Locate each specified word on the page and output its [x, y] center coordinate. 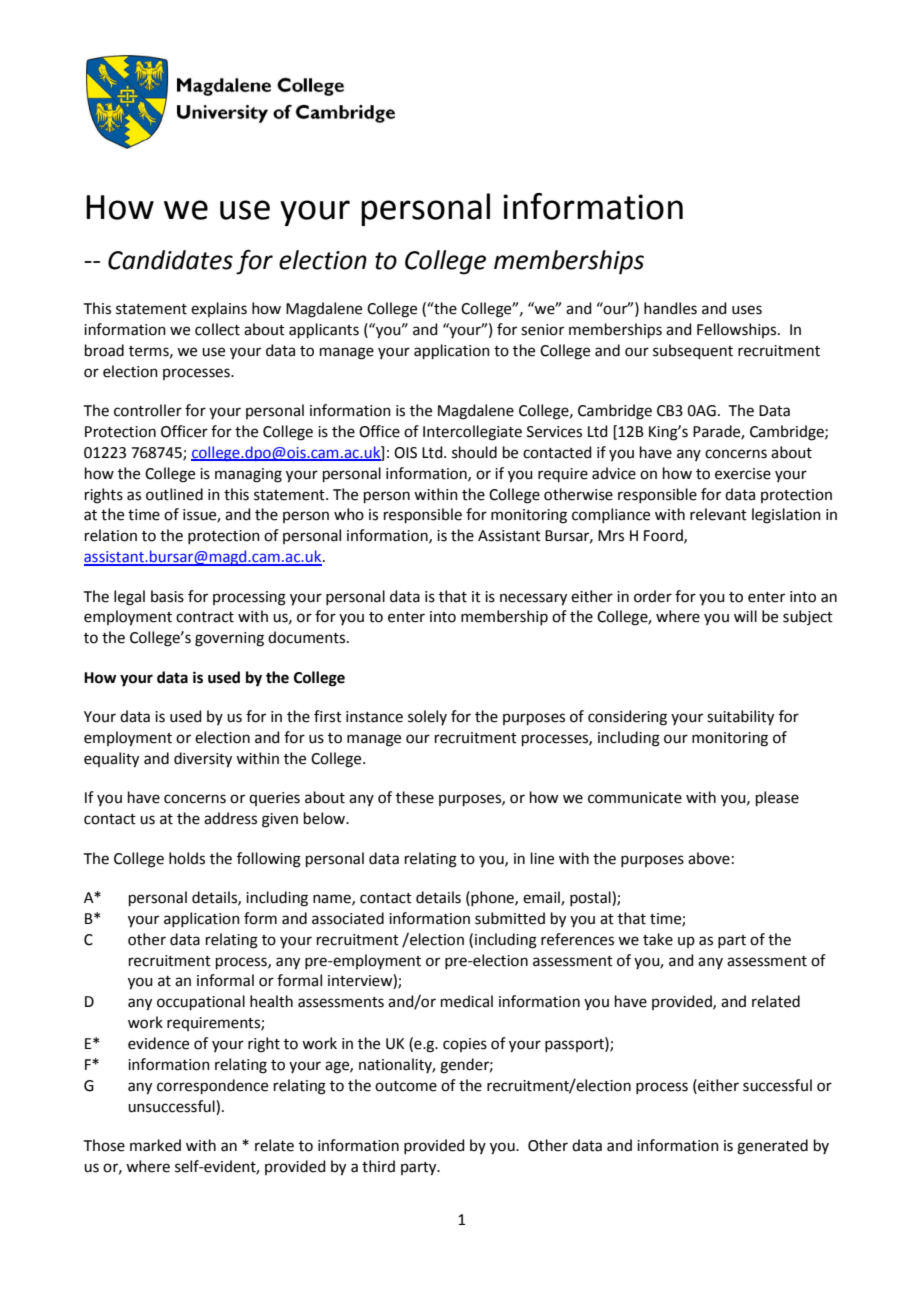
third [378, 1166]
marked [155, 1145]
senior [542, 330]
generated [772, 1147]
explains [219, 309]
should [474, 452]
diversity [203, 760]
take [658, 939]
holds [187, 858]
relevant [718, 514]
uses [747, 310]
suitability [740, 718]
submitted [510, 918]
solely [427, 717]
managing [248, 475]
